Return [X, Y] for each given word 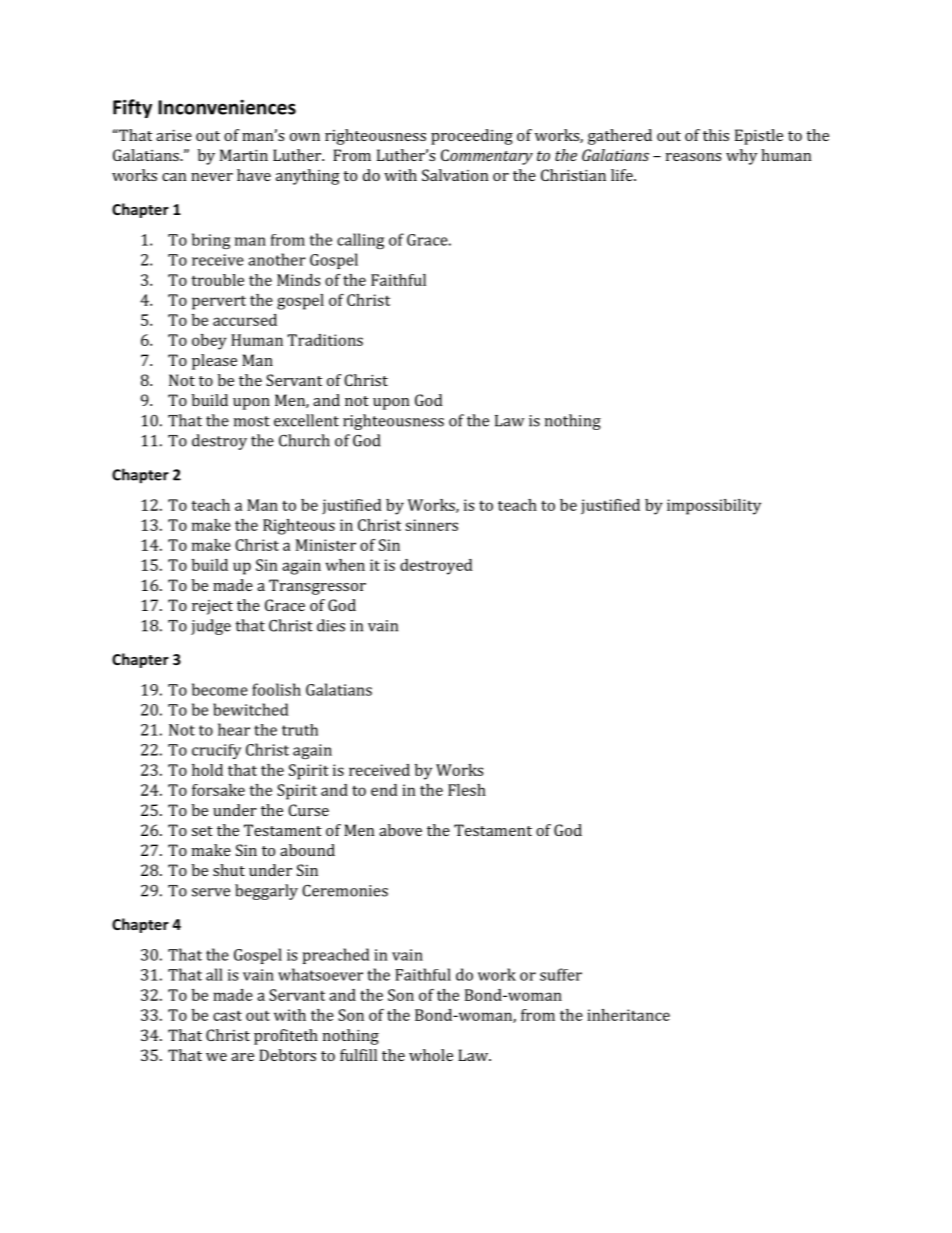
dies [331, 625]
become [220, 689]
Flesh [467, 790]
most [252, 421]
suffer [561, 974]
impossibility [714, 507]
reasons [693, 157]
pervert [219, 302]
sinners [431, 525]
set [202, 831]
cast [227, 1015]
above [400, 830]
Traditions [325, 340]
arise [174, 135]
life [623, 175]
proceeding [472, 137]
